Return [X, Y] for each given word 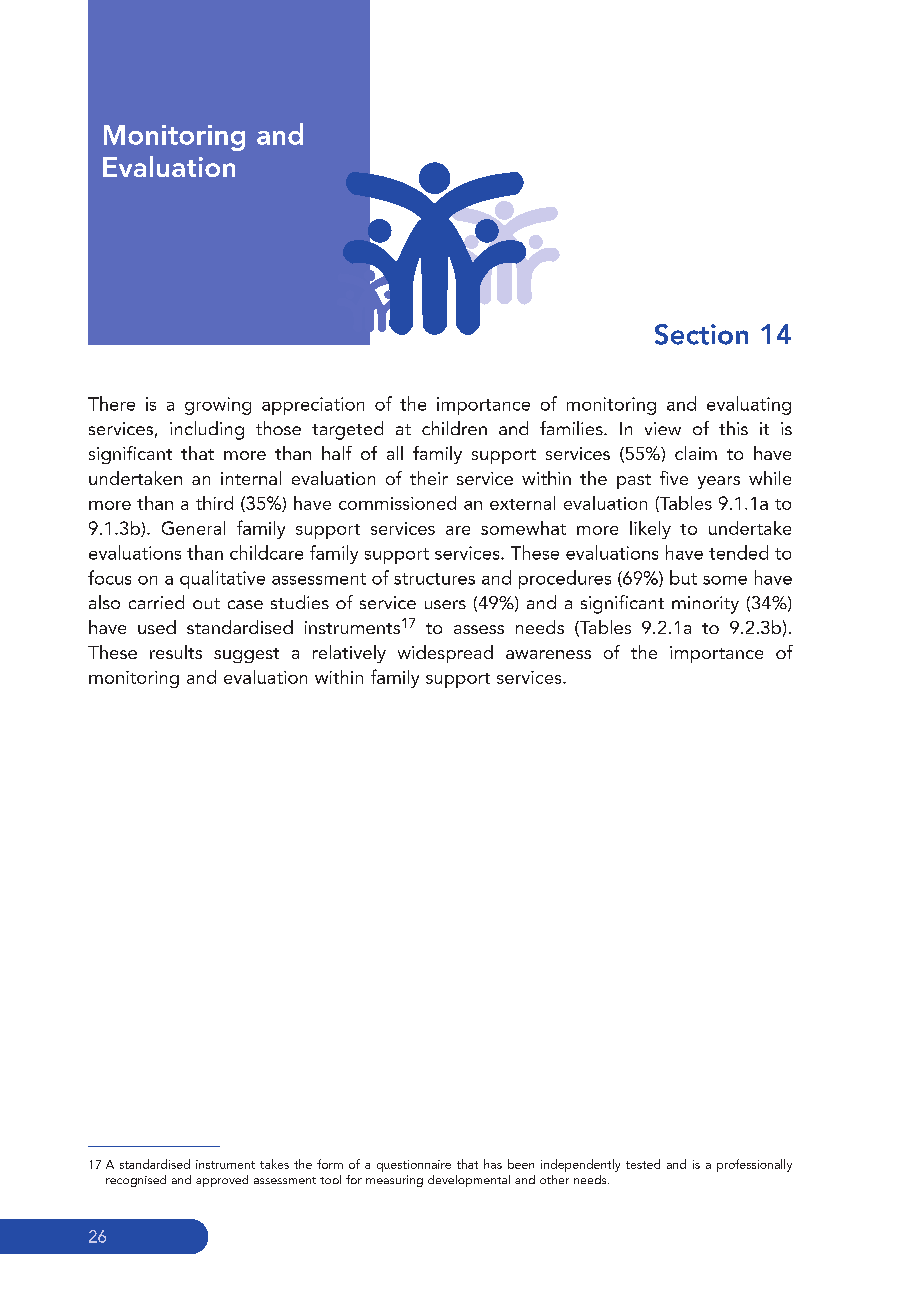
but [683, 577]
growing [218, 406]
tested [643, 1164]
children [454, 428]
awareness [548, 654]
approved [222, 1181]
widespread [445, 654]
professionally [754, 1165]
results [176, 652]
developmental [469, 1181]
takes [274, 1164]
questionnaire [414, 1166]
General [193, 528]
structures [434, 579]
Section [701, 334]
